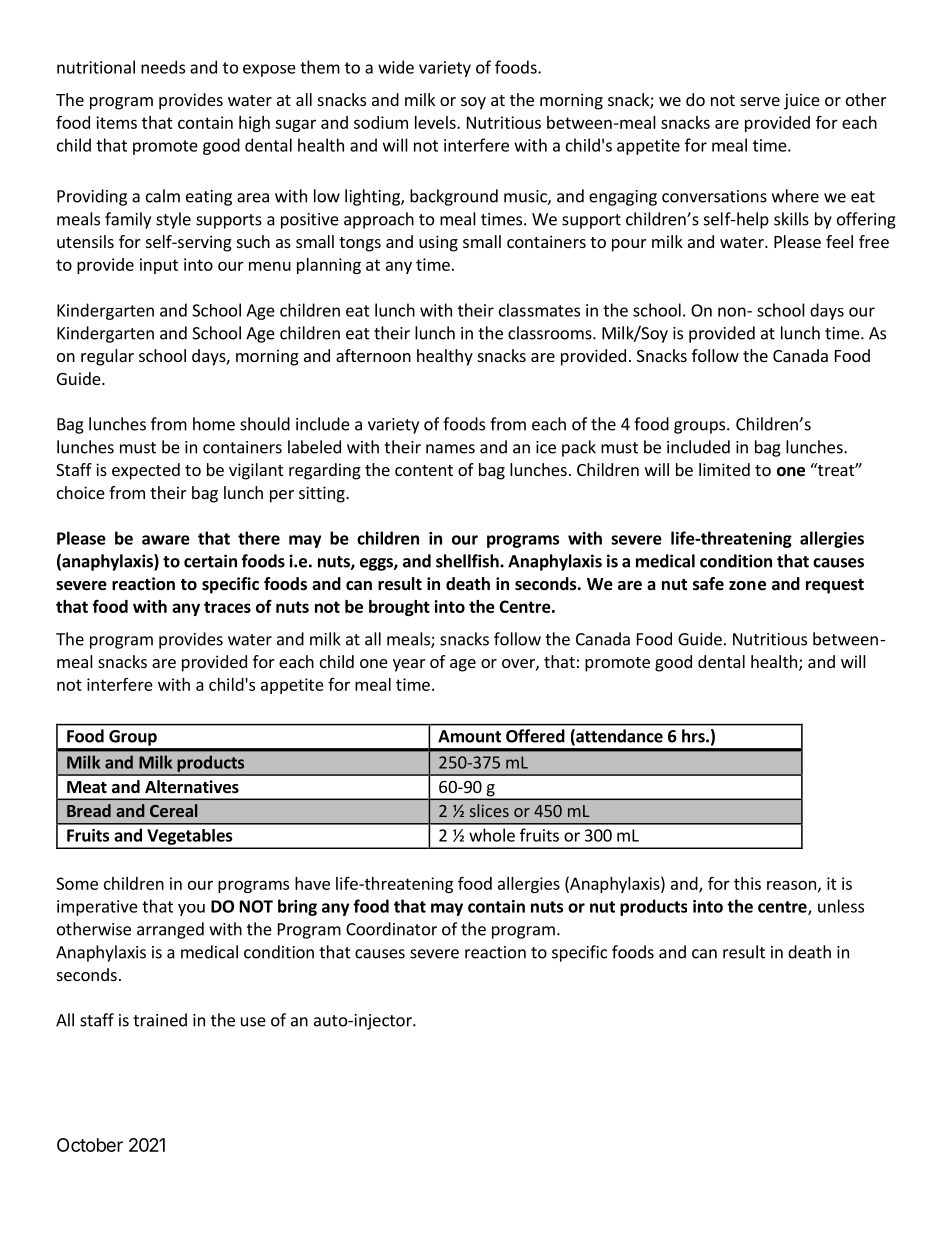 This document has height=1233, width=952. What do you see at coordinates (214, 424) in the document?
I see `home` at bounding box center [214, 424].
